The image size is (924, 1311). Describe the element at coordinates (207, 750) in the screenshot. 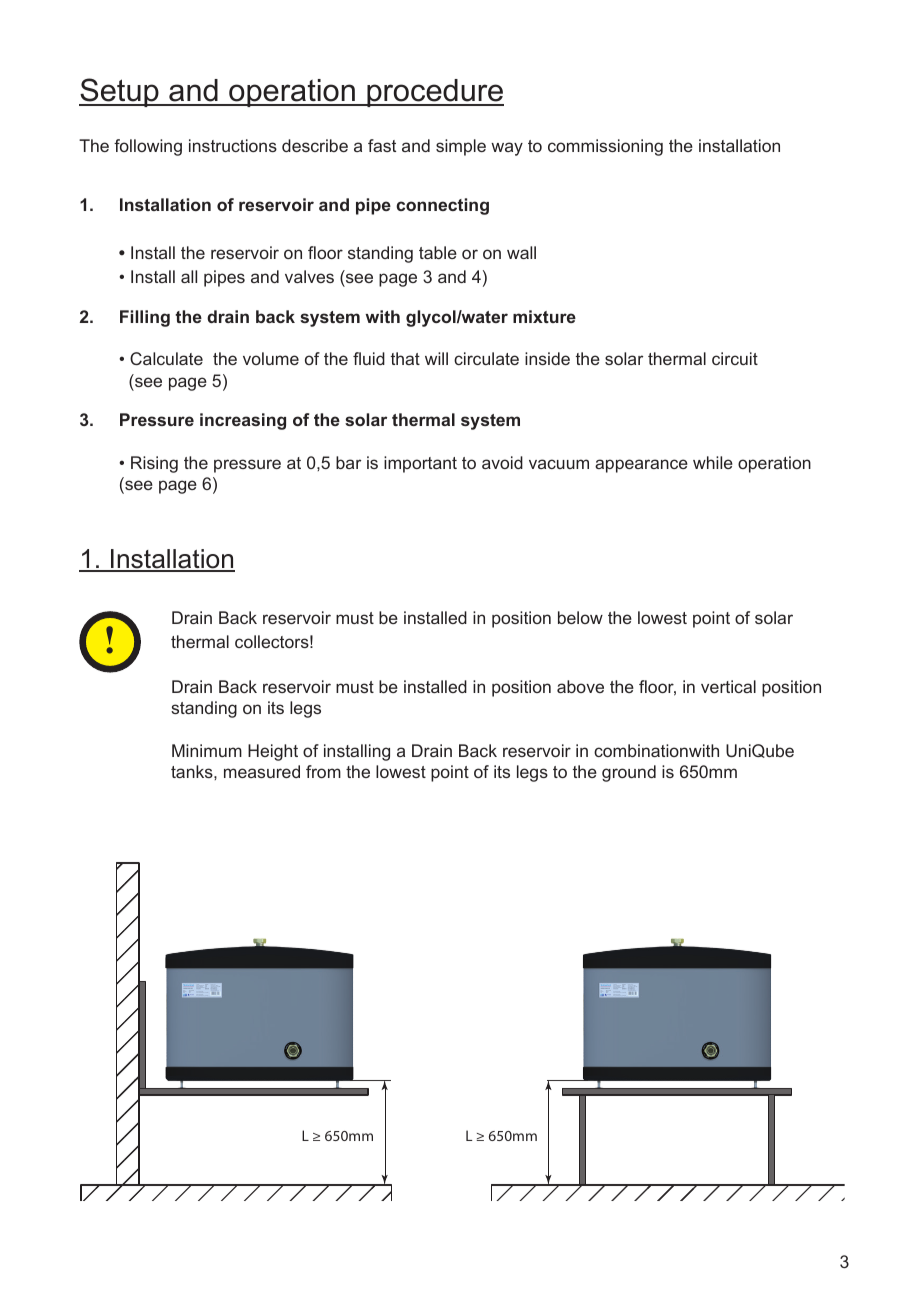

I see `Minimum` at that location.
